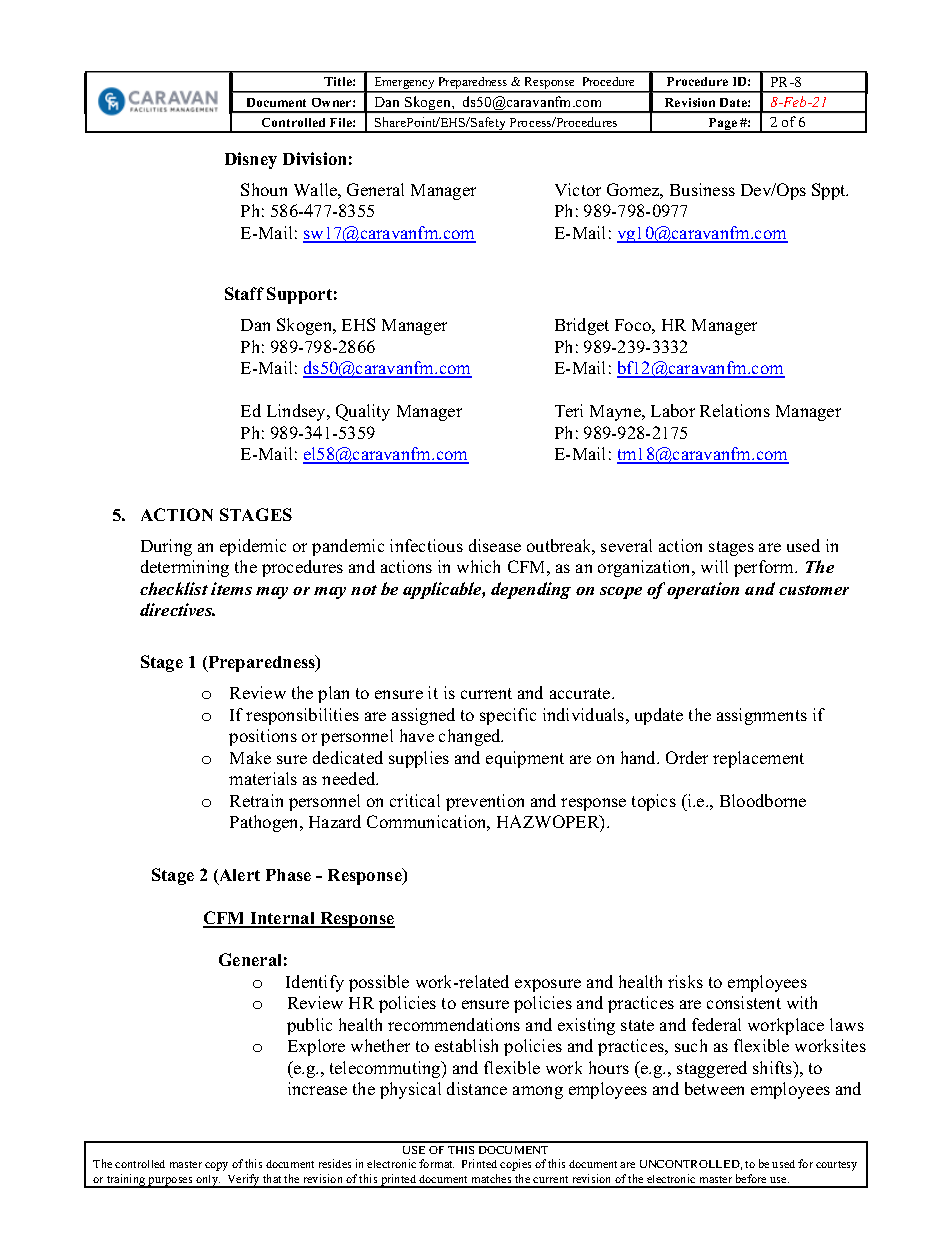  I want to click on courtesy, so click(836, 1166).
